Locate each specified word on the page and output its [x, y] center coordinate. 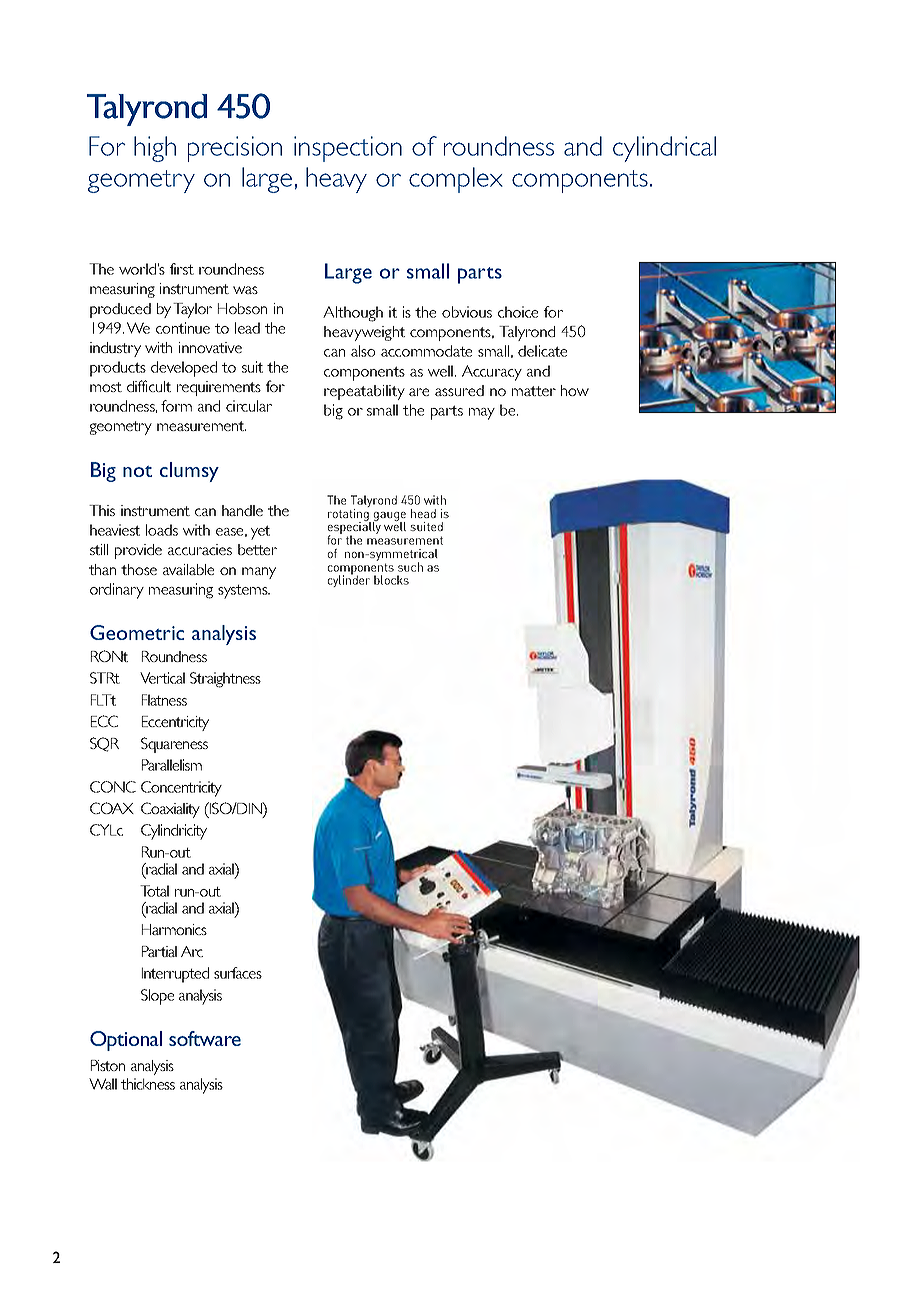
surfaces [238, 973]
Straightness [225, 680]
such [410, 567]
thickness [148, 1084]
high [155, 149]
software [205, 1038]
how [575, 390]
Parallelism [172, 765]
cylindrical [664, 149]
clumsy [189, 472]
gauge [389, 517]
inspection [348, 149]
